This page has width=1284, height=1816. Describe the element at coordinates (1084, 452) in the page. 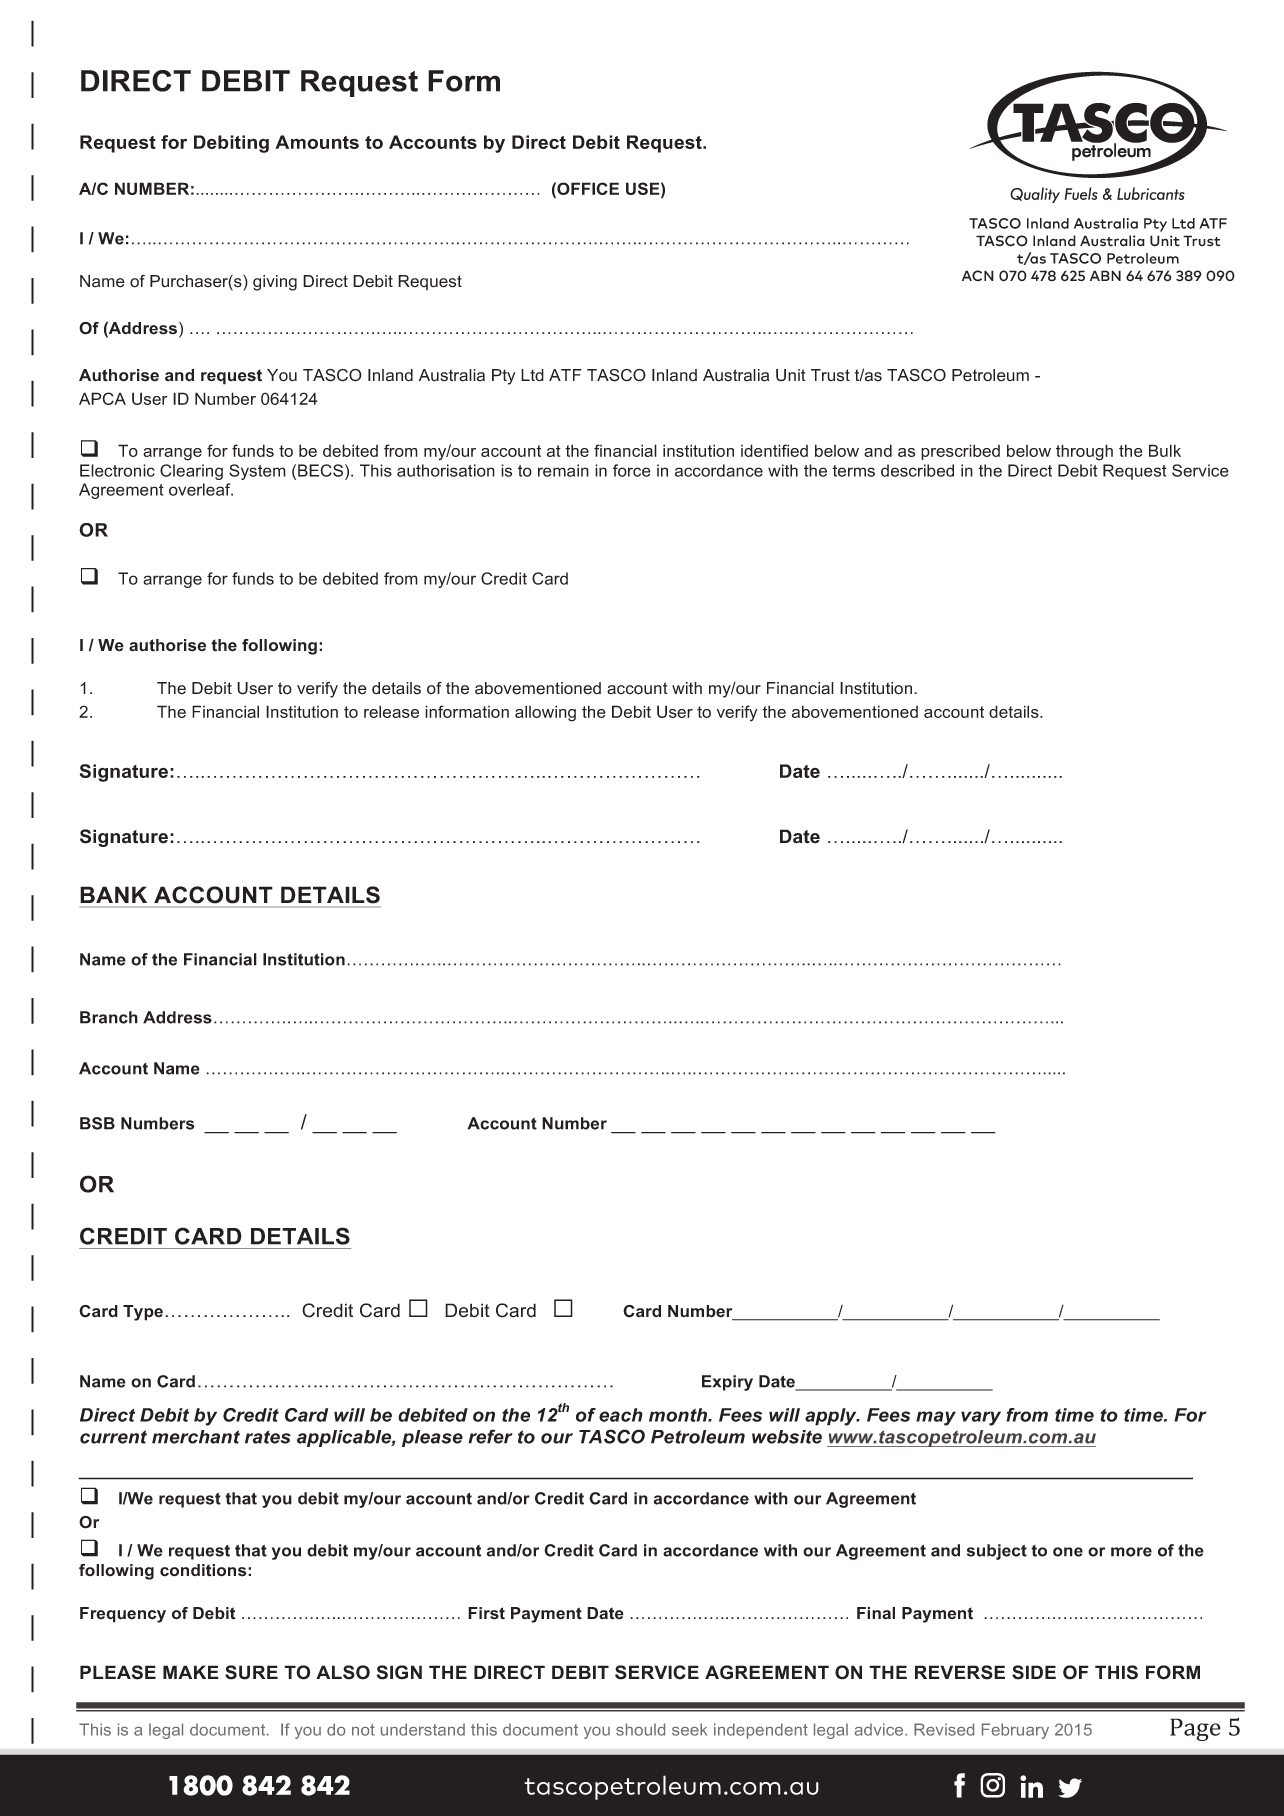

I see `through` at that location.
